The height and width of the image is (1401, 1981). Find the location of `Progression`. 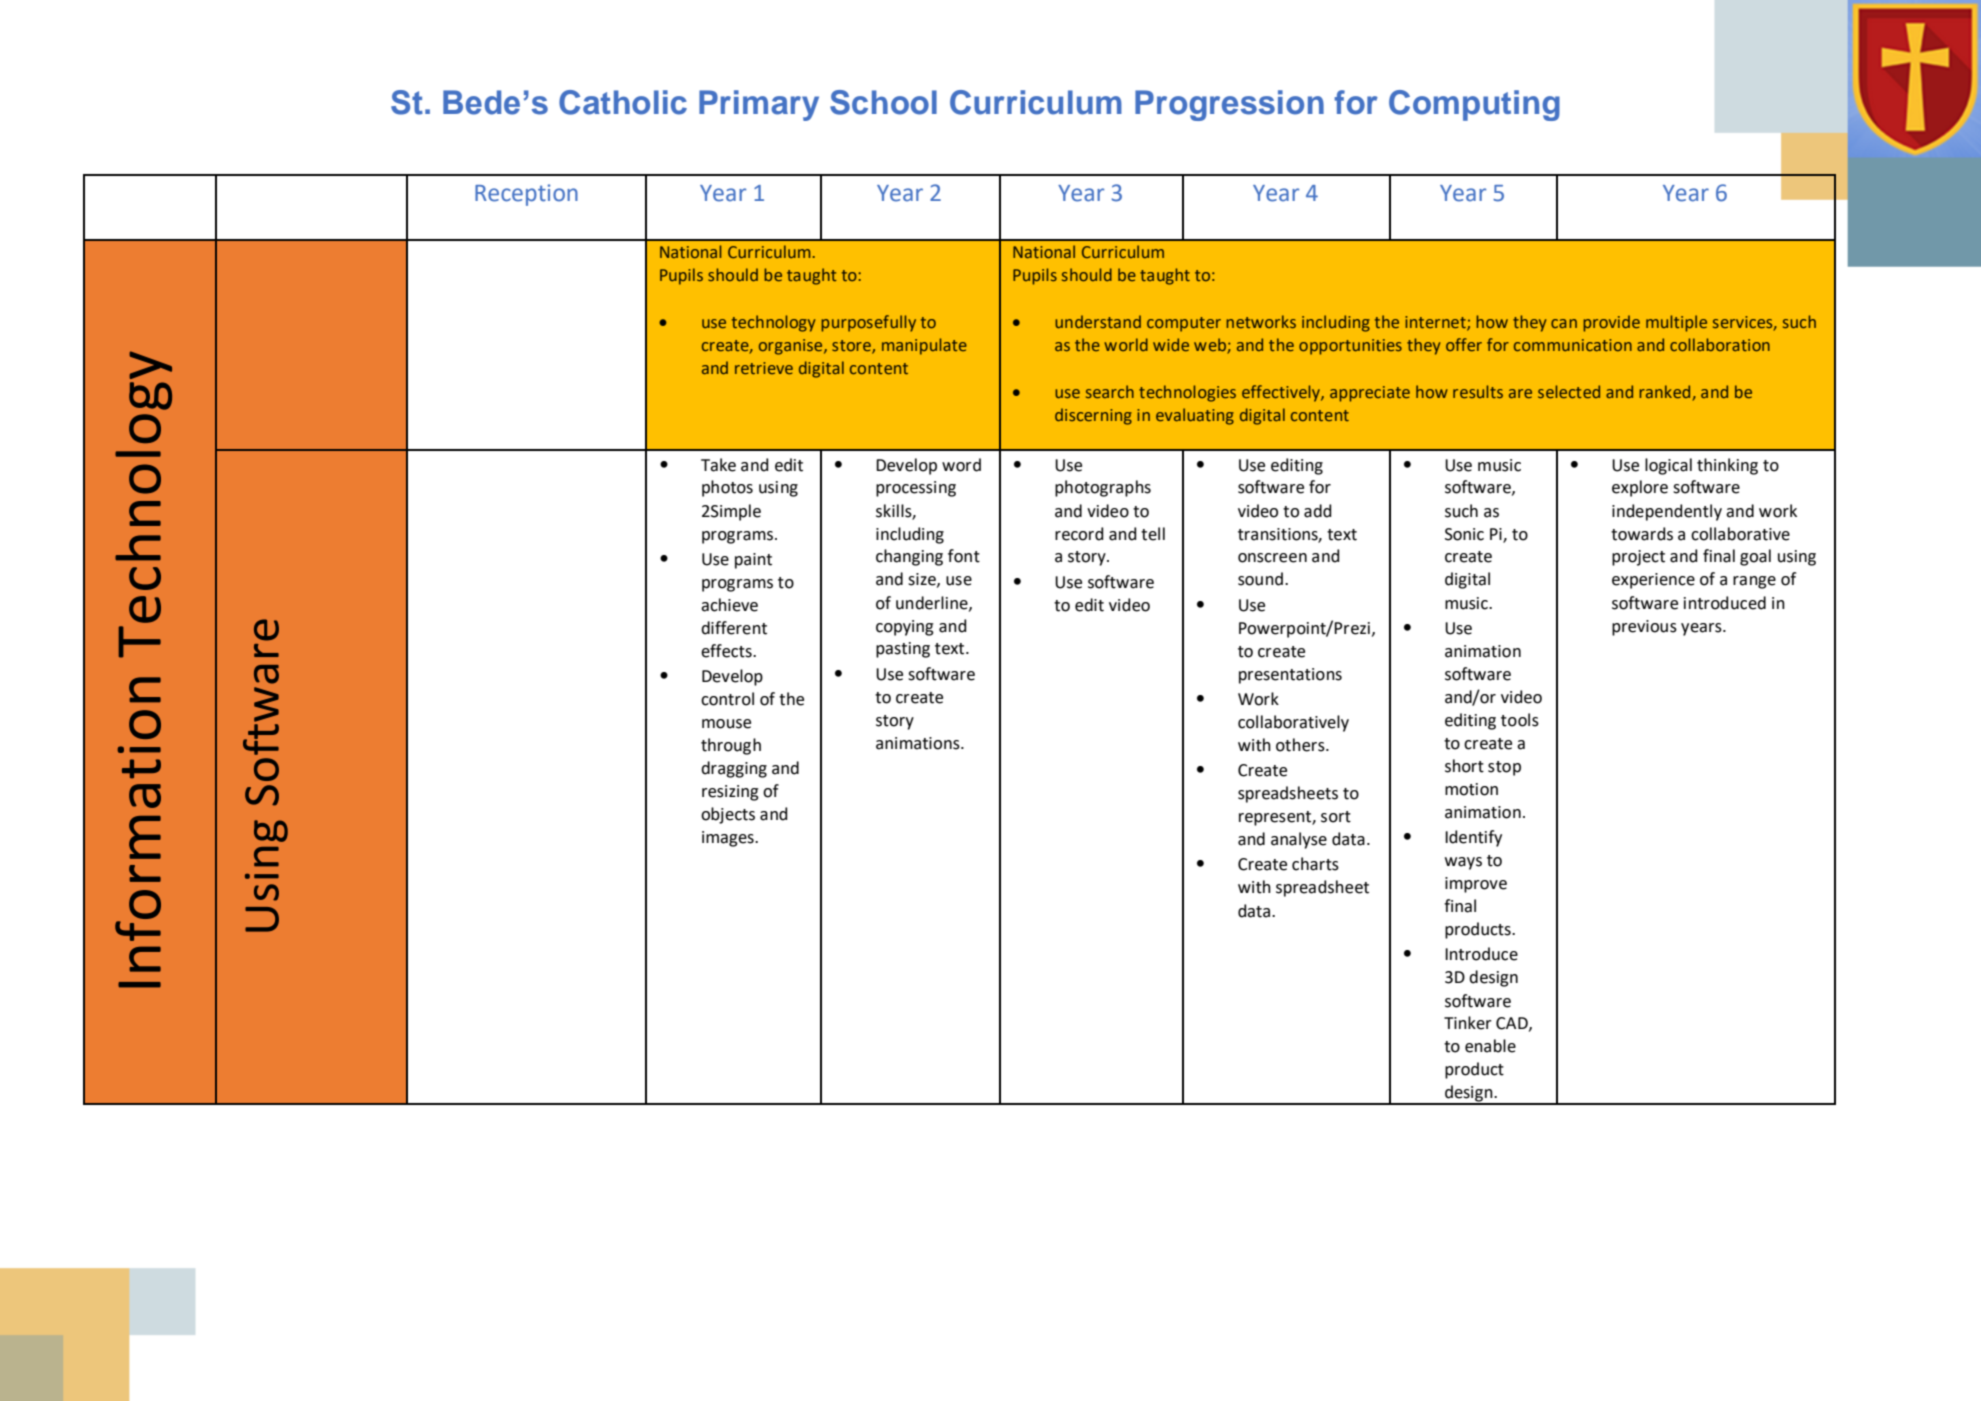

Progression is located at coordinates (1229, 105).
